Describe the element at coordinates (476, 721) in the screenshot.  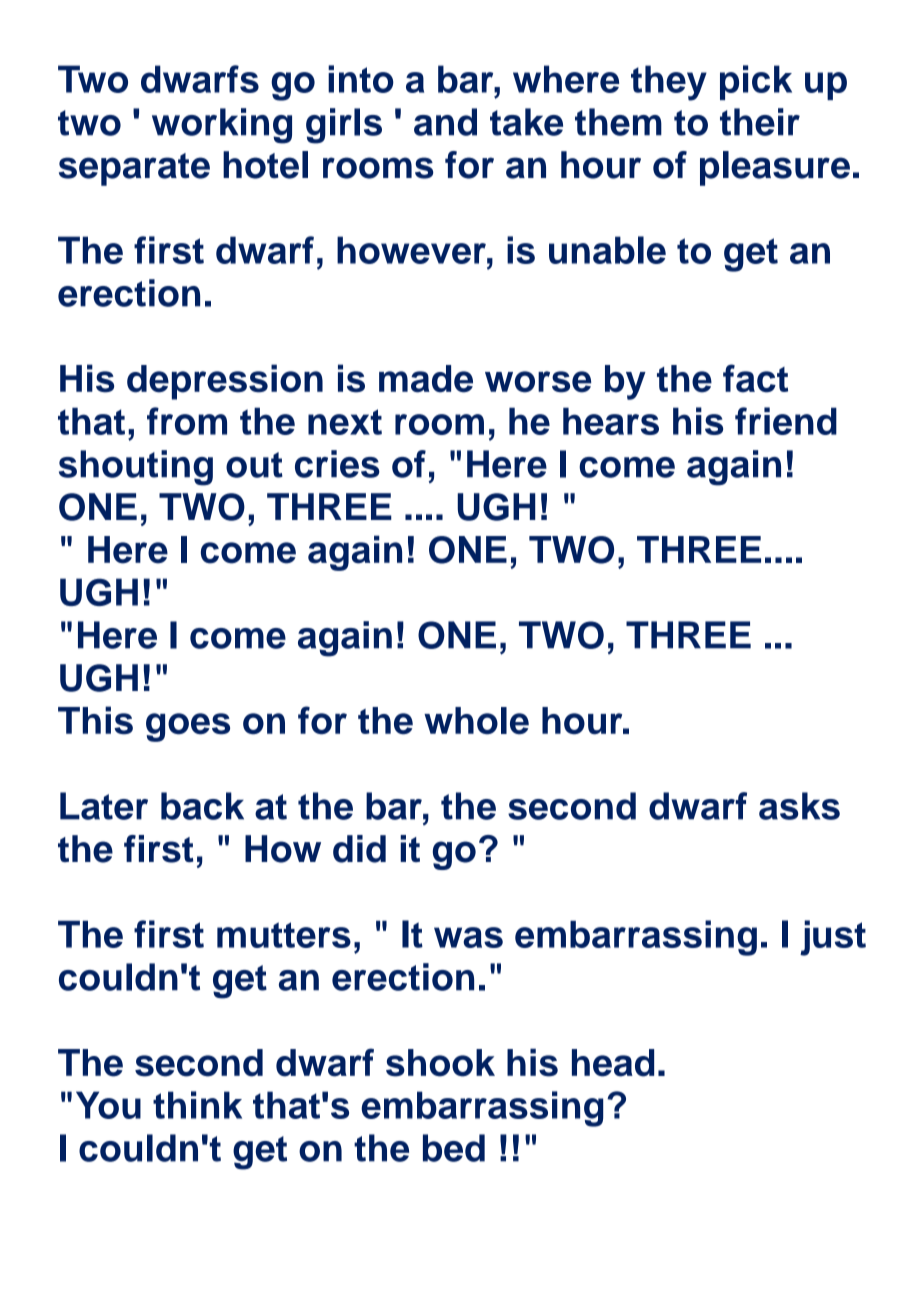
I see `whole` at that location.
